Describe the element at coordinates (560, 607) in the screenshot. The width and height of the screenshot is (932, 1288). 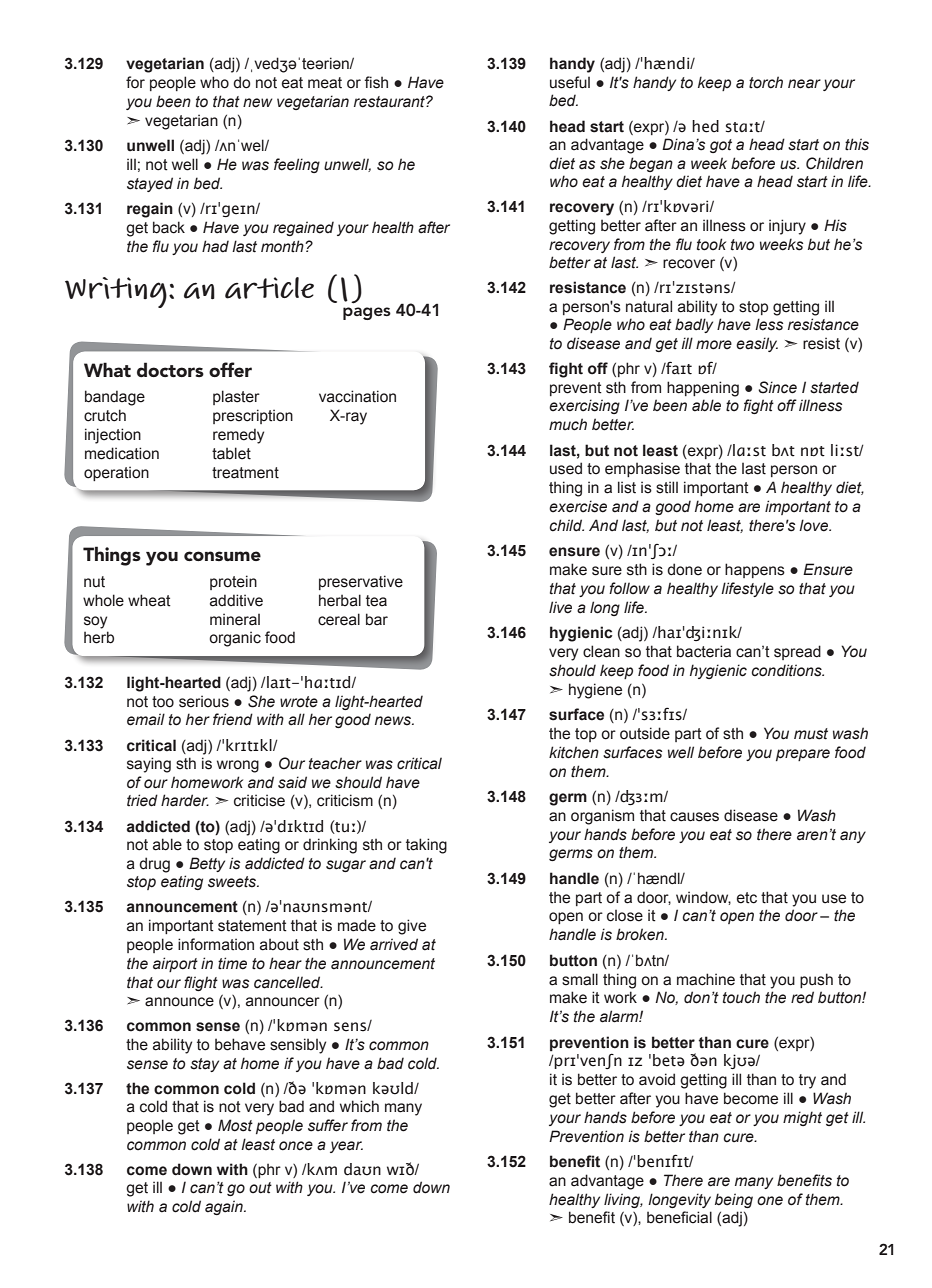
I see `live` at that location.
